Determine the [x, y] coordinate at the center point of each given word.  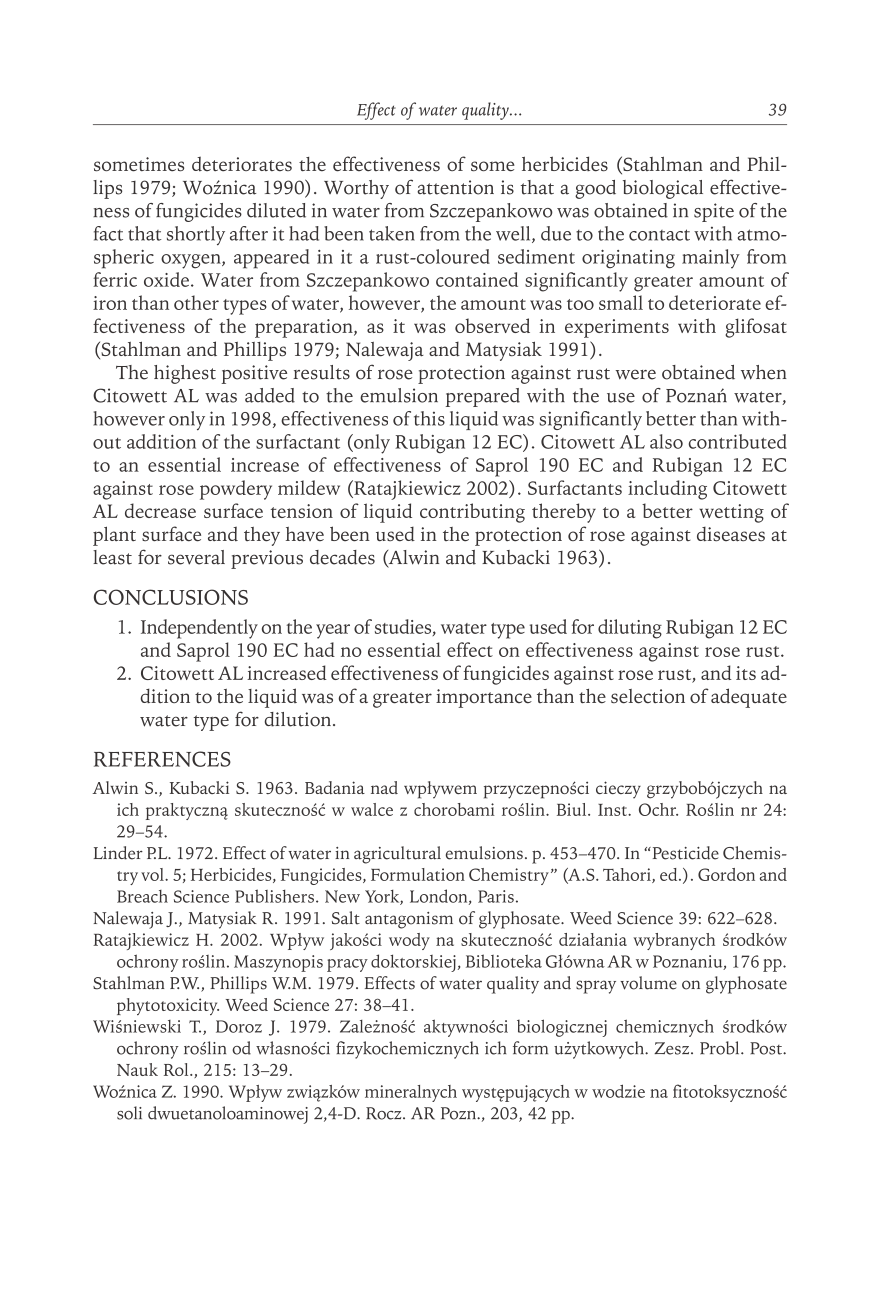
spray [596, 987]
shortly [196, 236]
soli [129, 1113]
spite [714, 212]
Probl [721, 1048]
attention [455, 187]
